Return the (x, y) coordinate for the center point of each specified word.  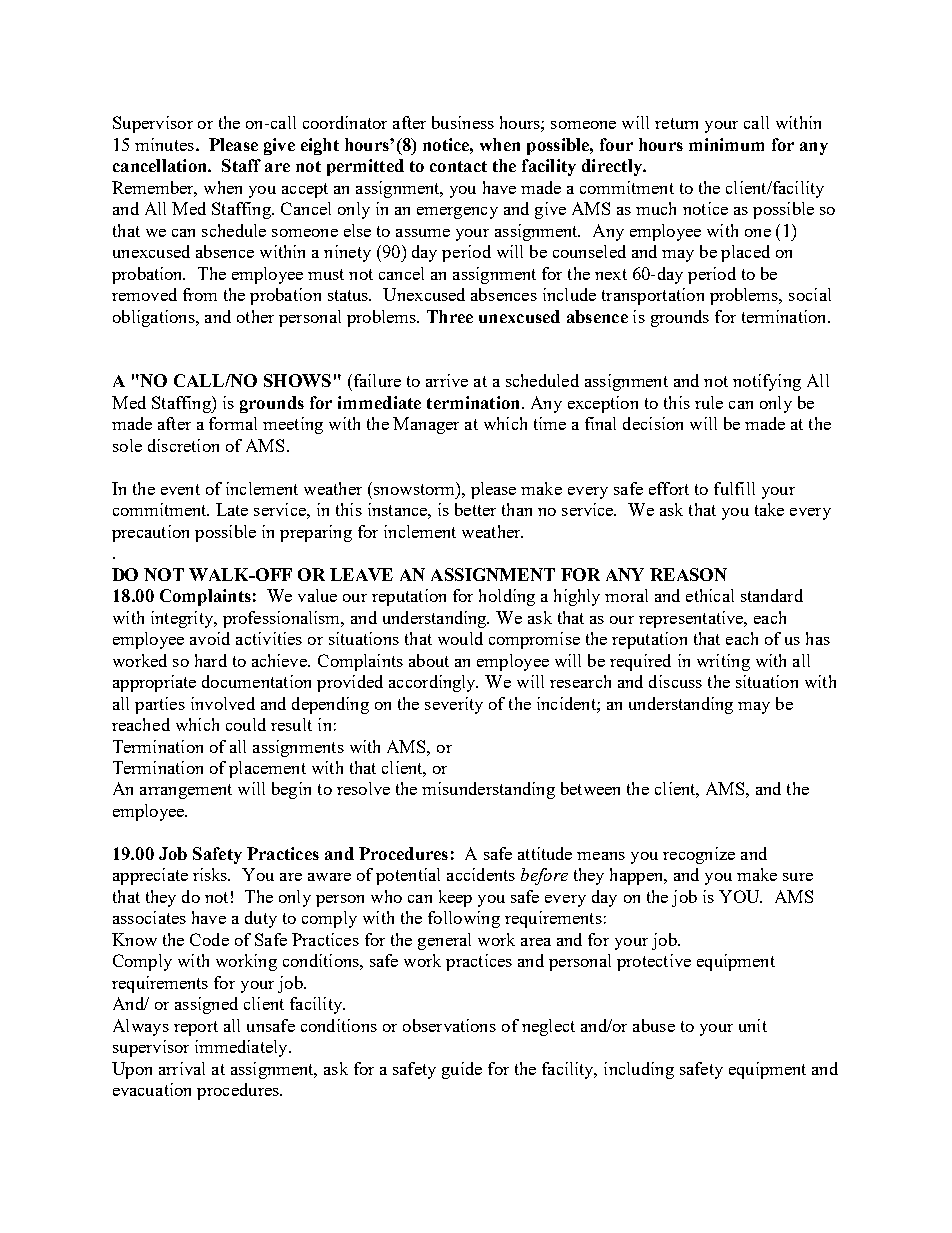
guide (462, 1070)
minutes (164, 144)
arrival (182, 1068)
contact (458, 166)
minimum (726, 144)
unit (753, 1025)
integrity (183, 619)
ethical (710, 595)
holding (507, 597)
